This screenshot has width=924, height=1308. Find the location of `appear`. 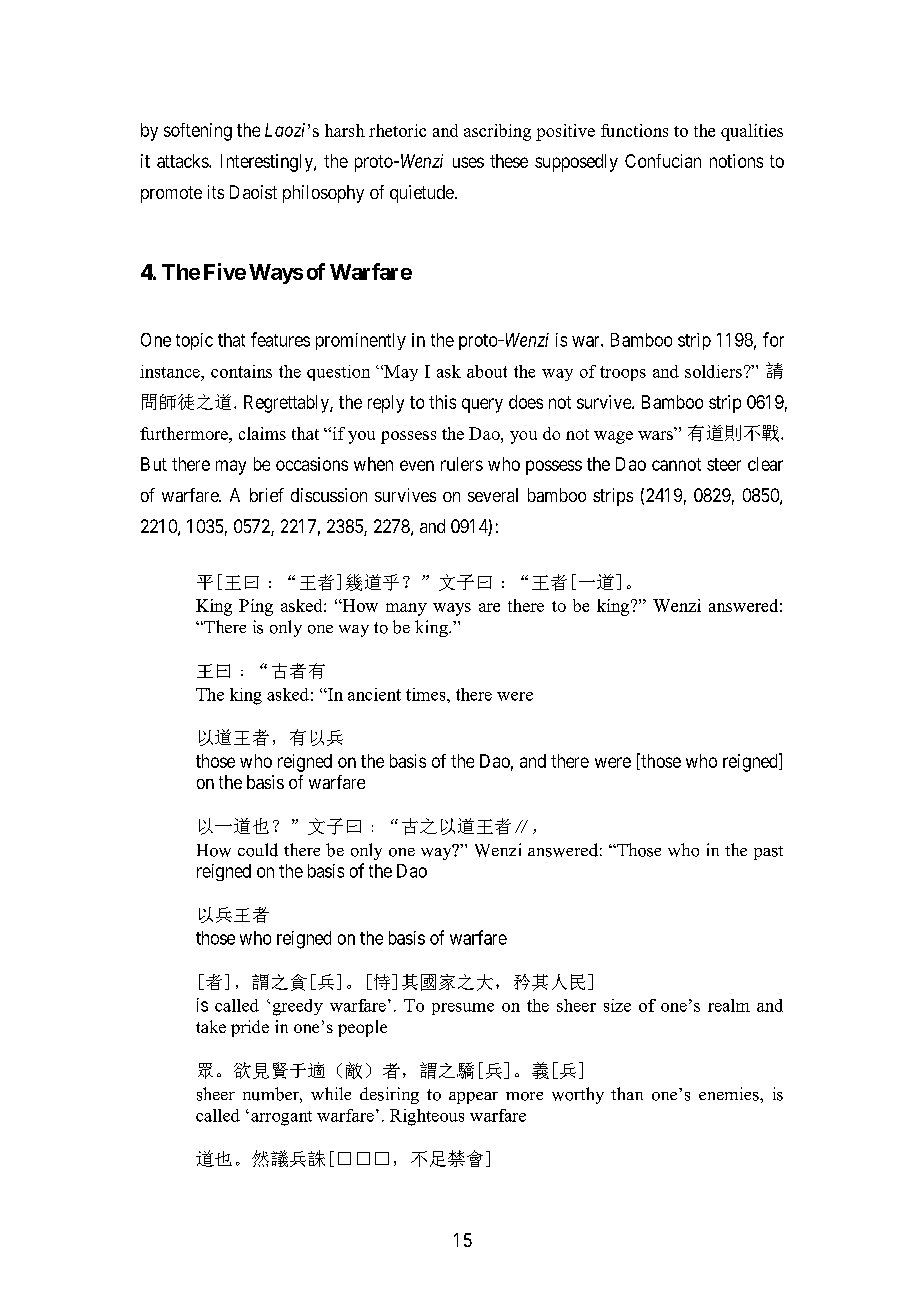

appear is located at coordinates (473, 1098).
